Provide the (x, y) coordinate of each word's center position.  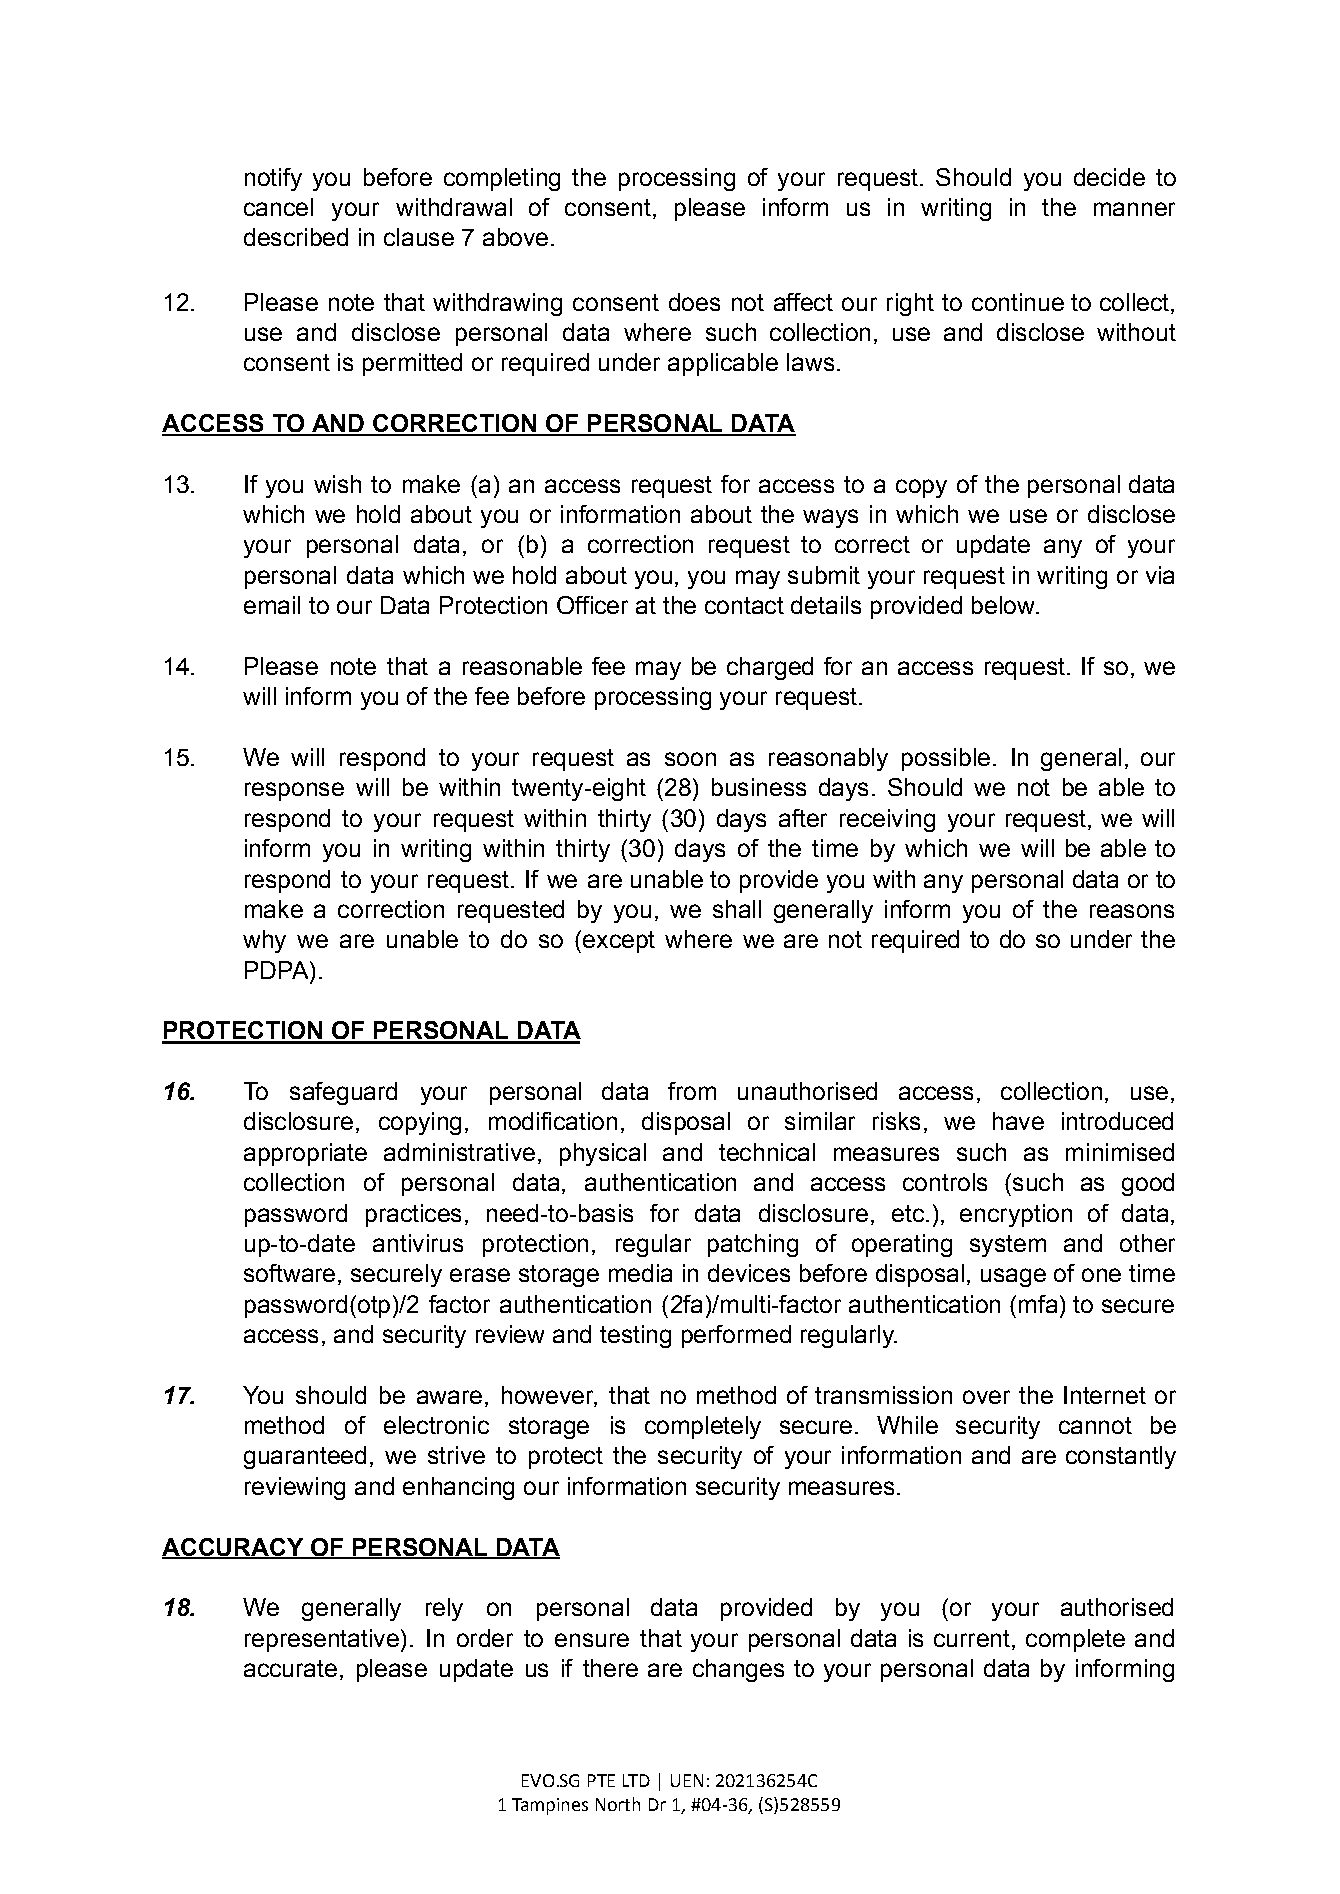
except (619, 942)
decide (1109, 177)
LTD (636, 1780)
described (296, 237)
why (264, 941)
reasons (1132, 911)
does (694, 302)
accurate (290, 1668)
